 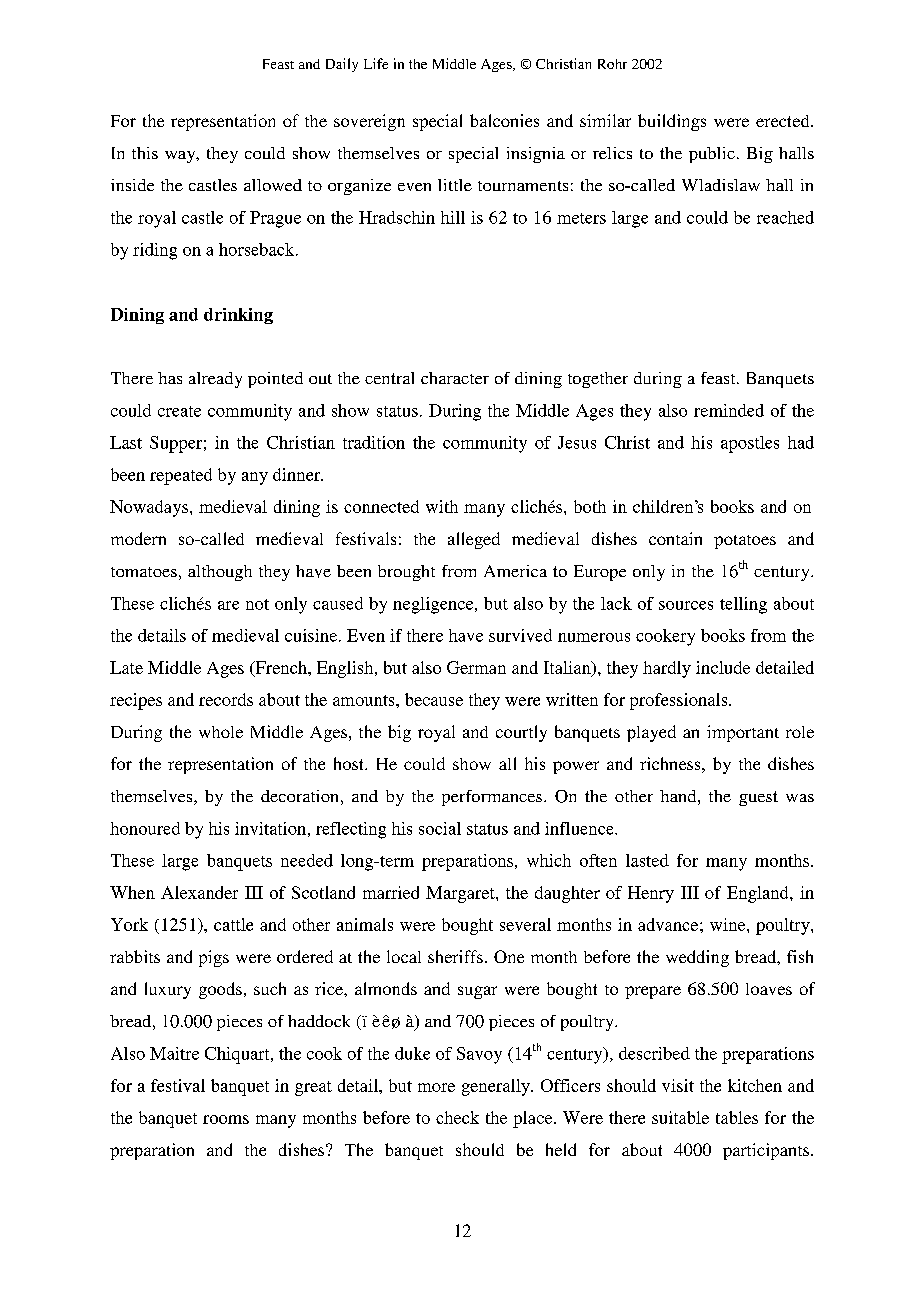 What do you see at coordinates (226, 1119) in the screenshot?
I see `rooms` at bounding box center [226, 1119].
